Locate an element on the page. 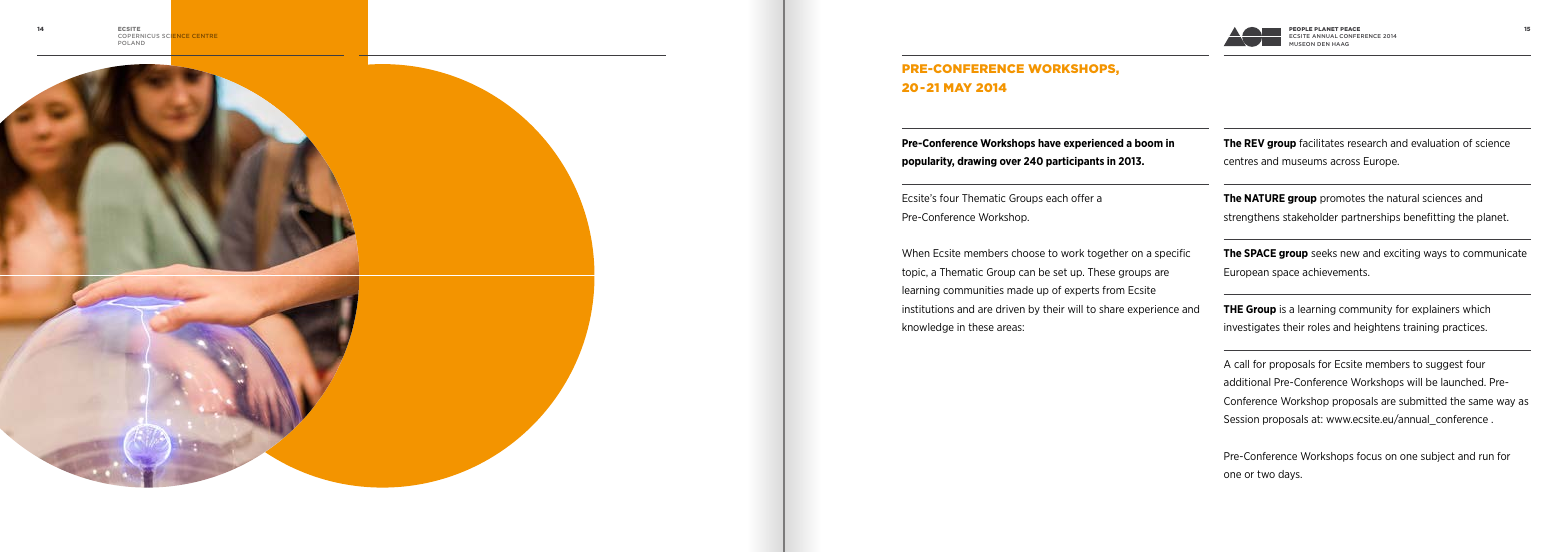  Den is located at coordinates (1323, 44).
